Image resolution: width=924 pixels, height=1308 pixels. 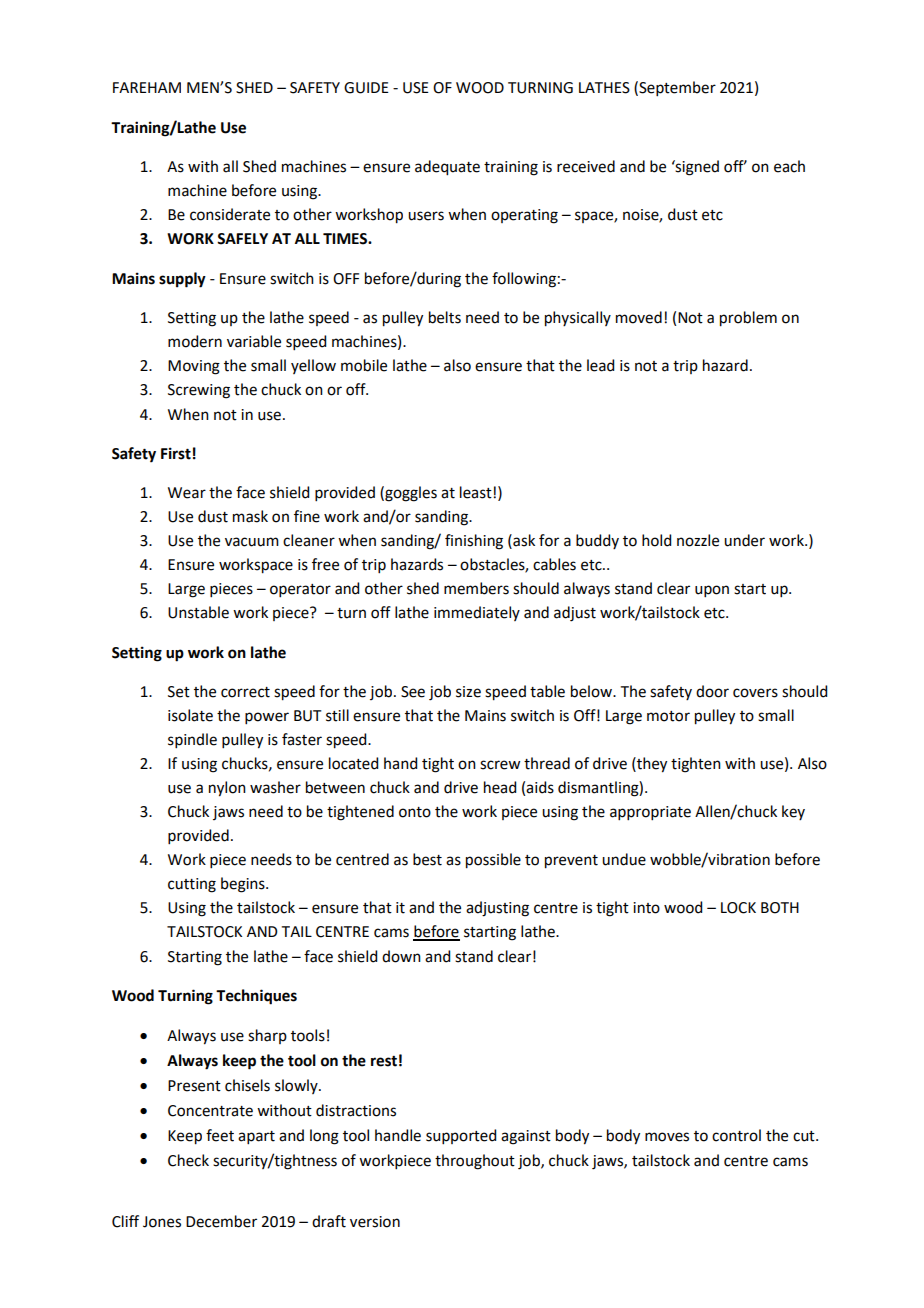 What do you see at coordinates (712, 691) in the screenshot?
I see `door` at bounding box center [712, 691].
